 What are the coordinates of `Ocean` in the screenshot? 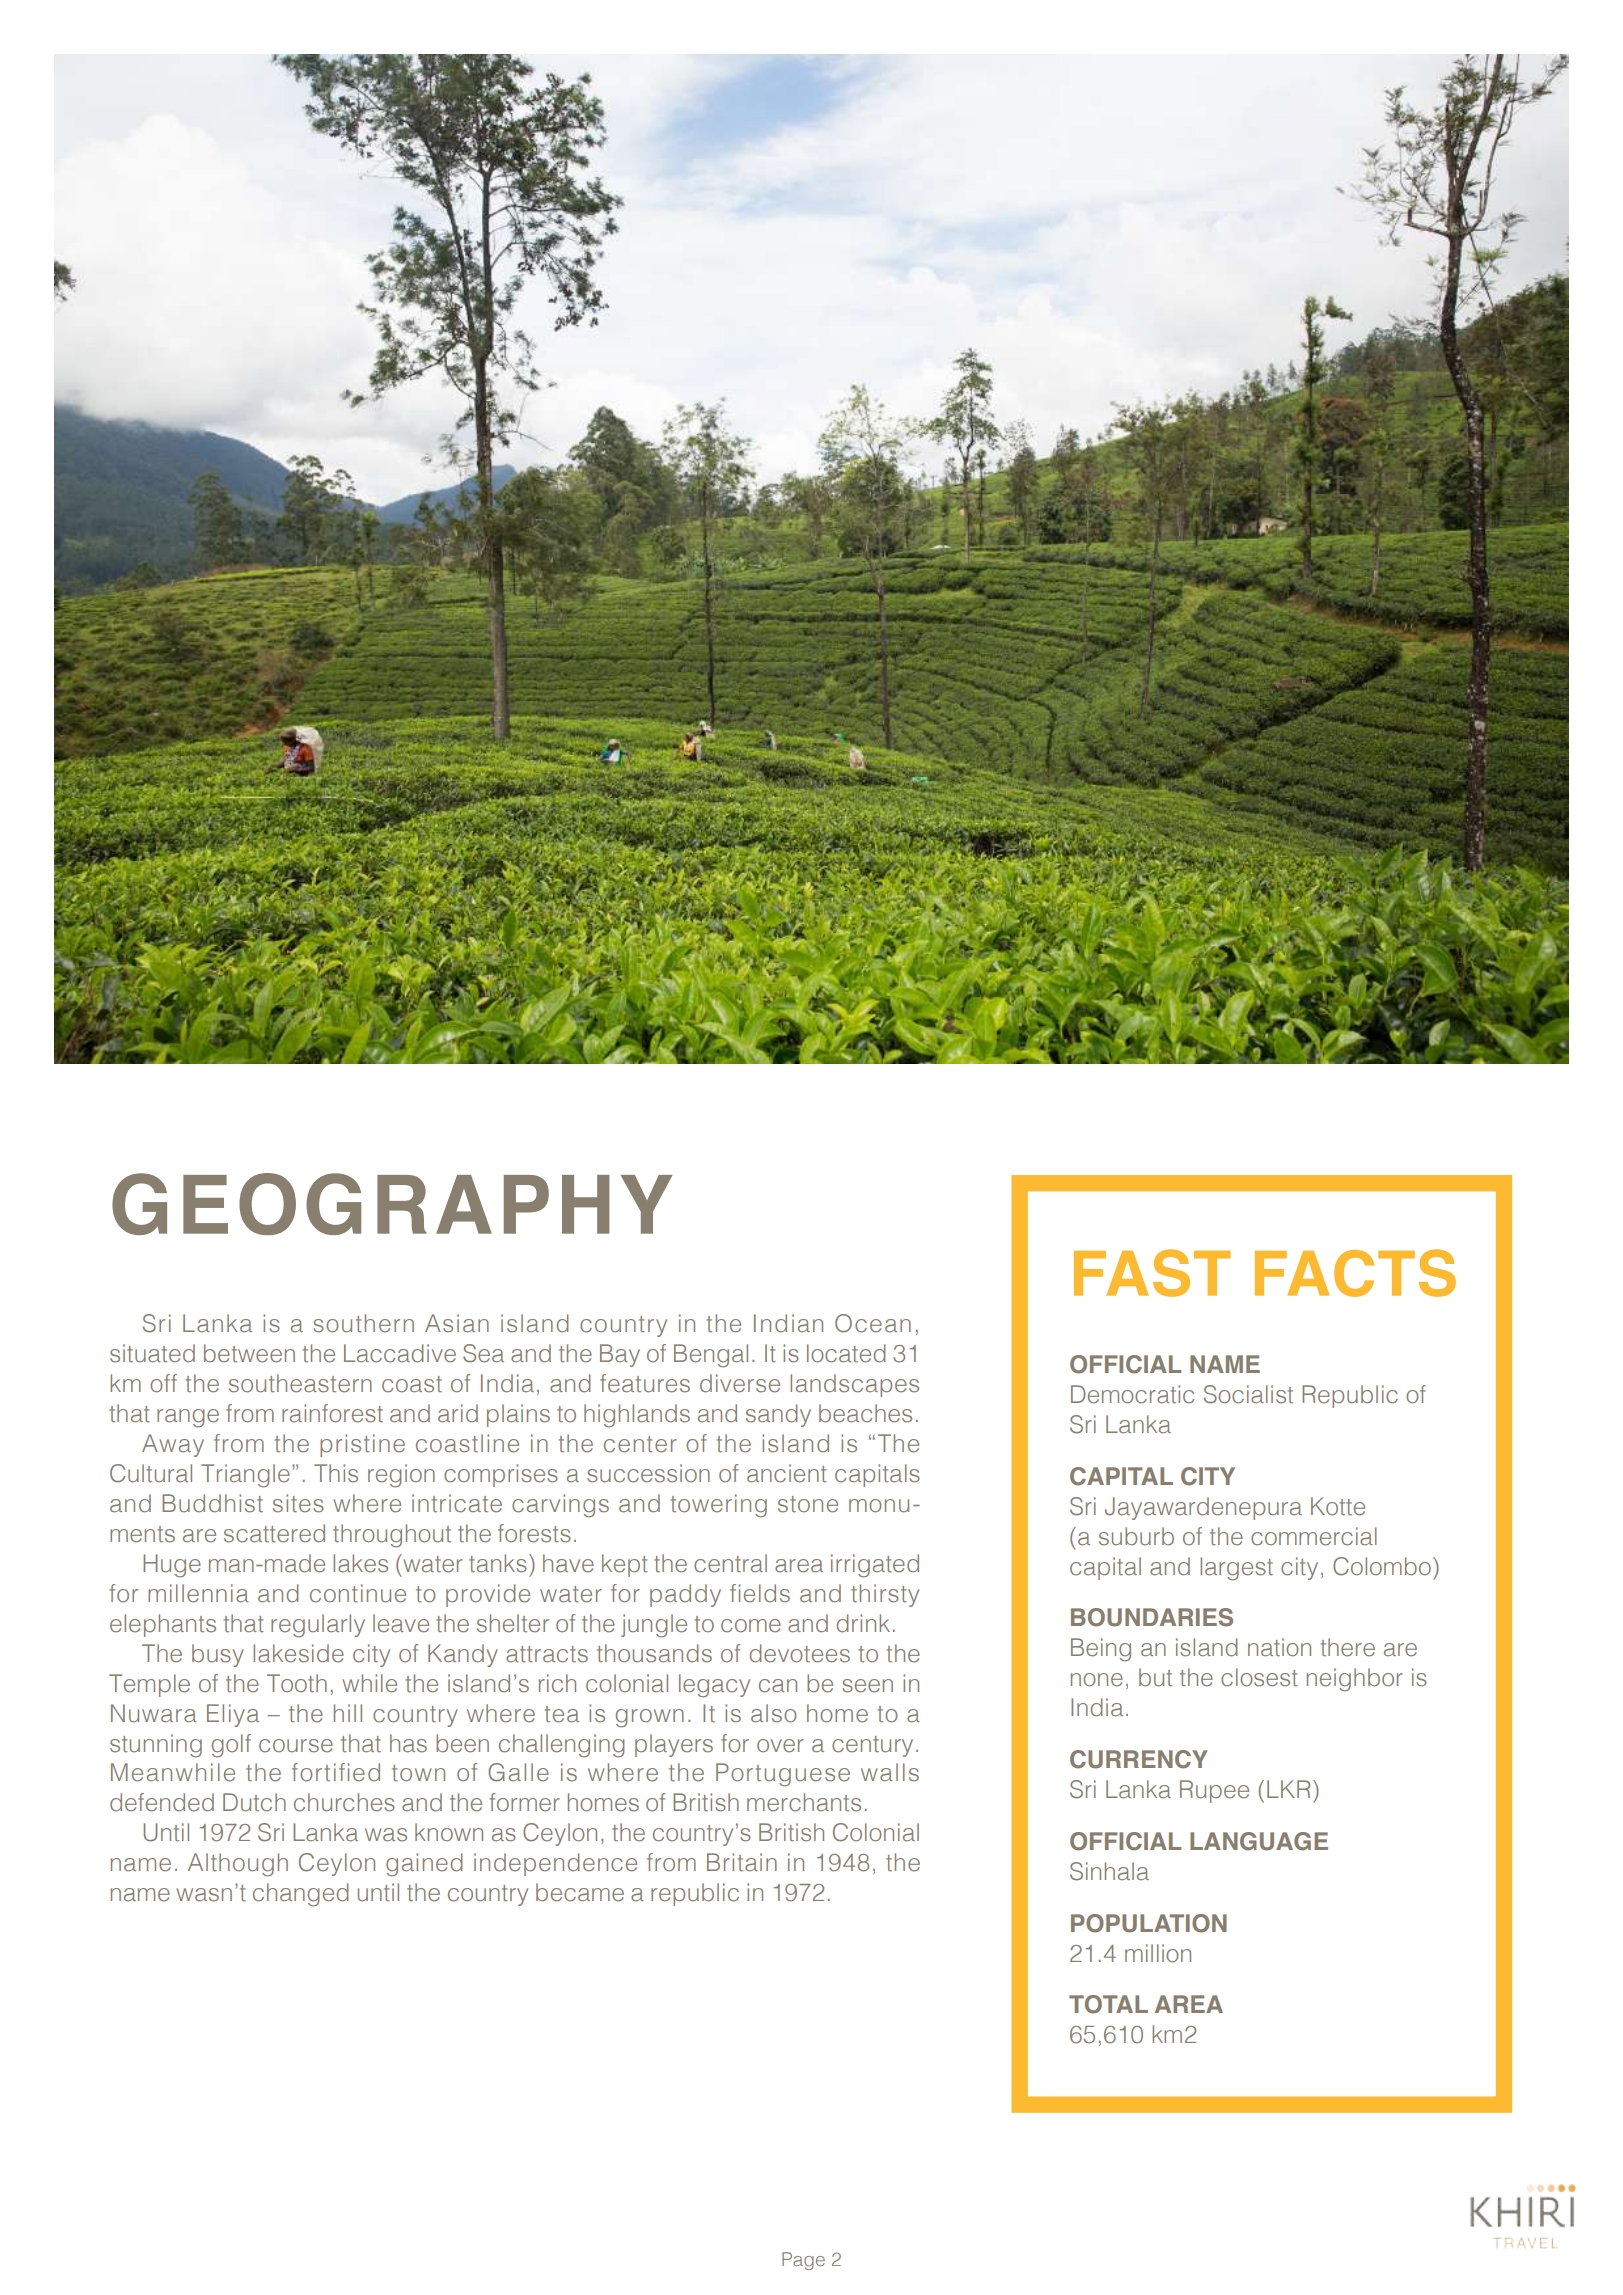 It's located at (873, 1323).
